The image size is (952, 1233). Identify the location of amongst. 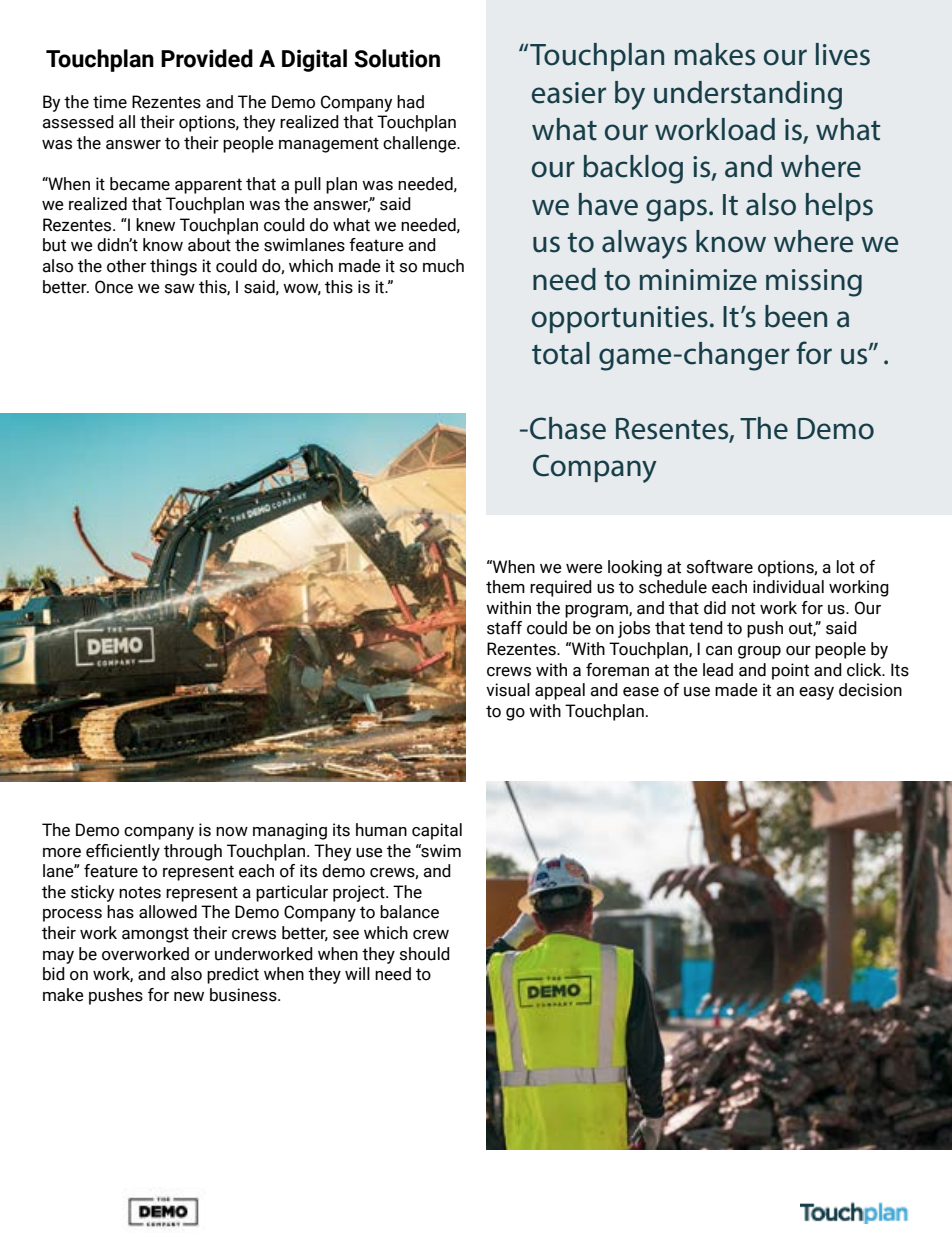
(155, 935).
